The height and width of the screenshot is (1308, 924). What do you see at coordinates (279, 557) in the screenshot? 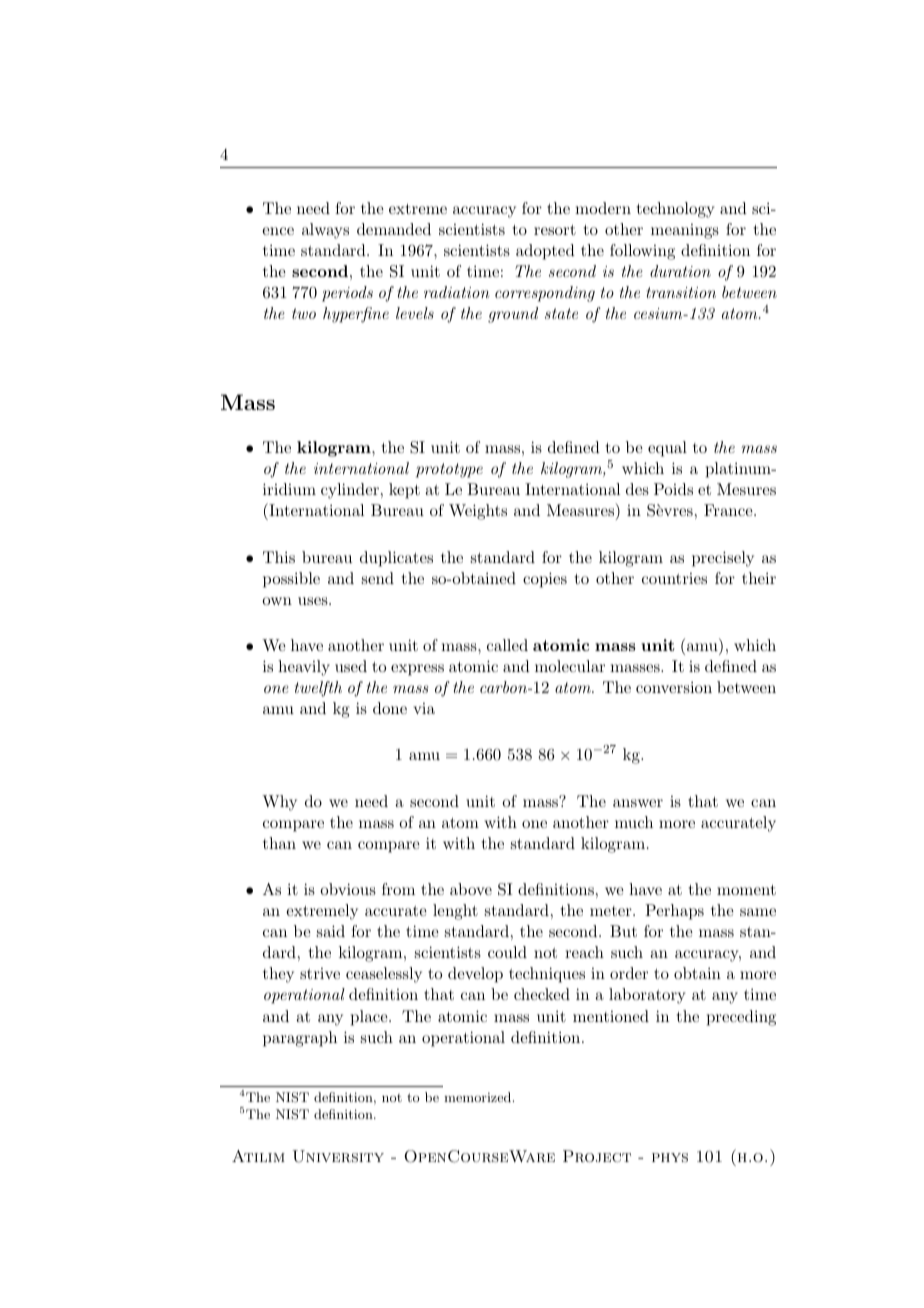
I see `This` at bounding box center [279, 557].
